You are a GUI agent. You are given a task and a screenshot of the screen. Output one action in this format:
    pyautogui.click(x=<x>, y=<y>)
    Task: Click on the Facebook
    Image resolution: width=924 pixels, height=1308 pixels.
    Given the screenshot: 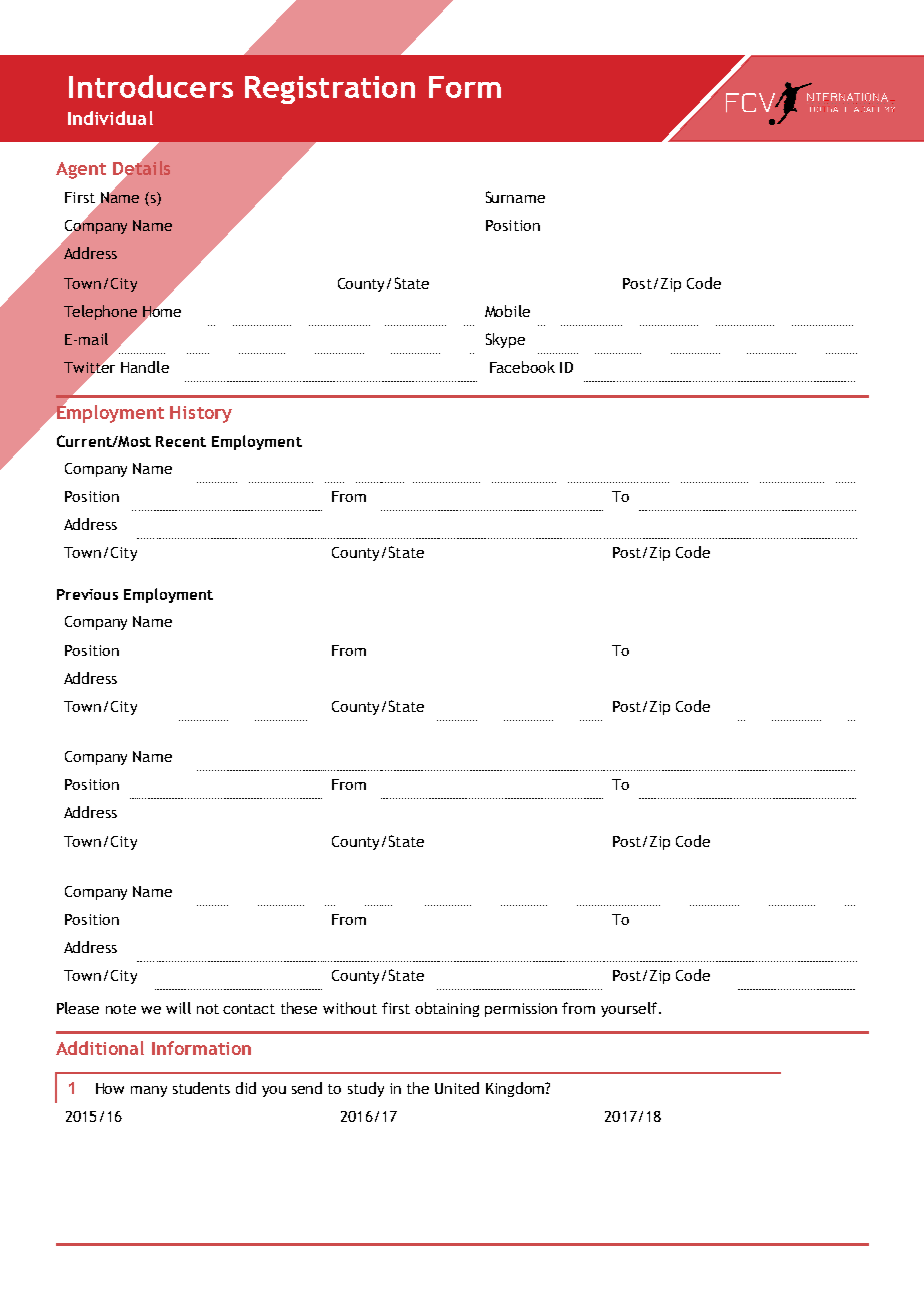 What is the action you would take?
    pyautogui.click(x=522, y=367)
